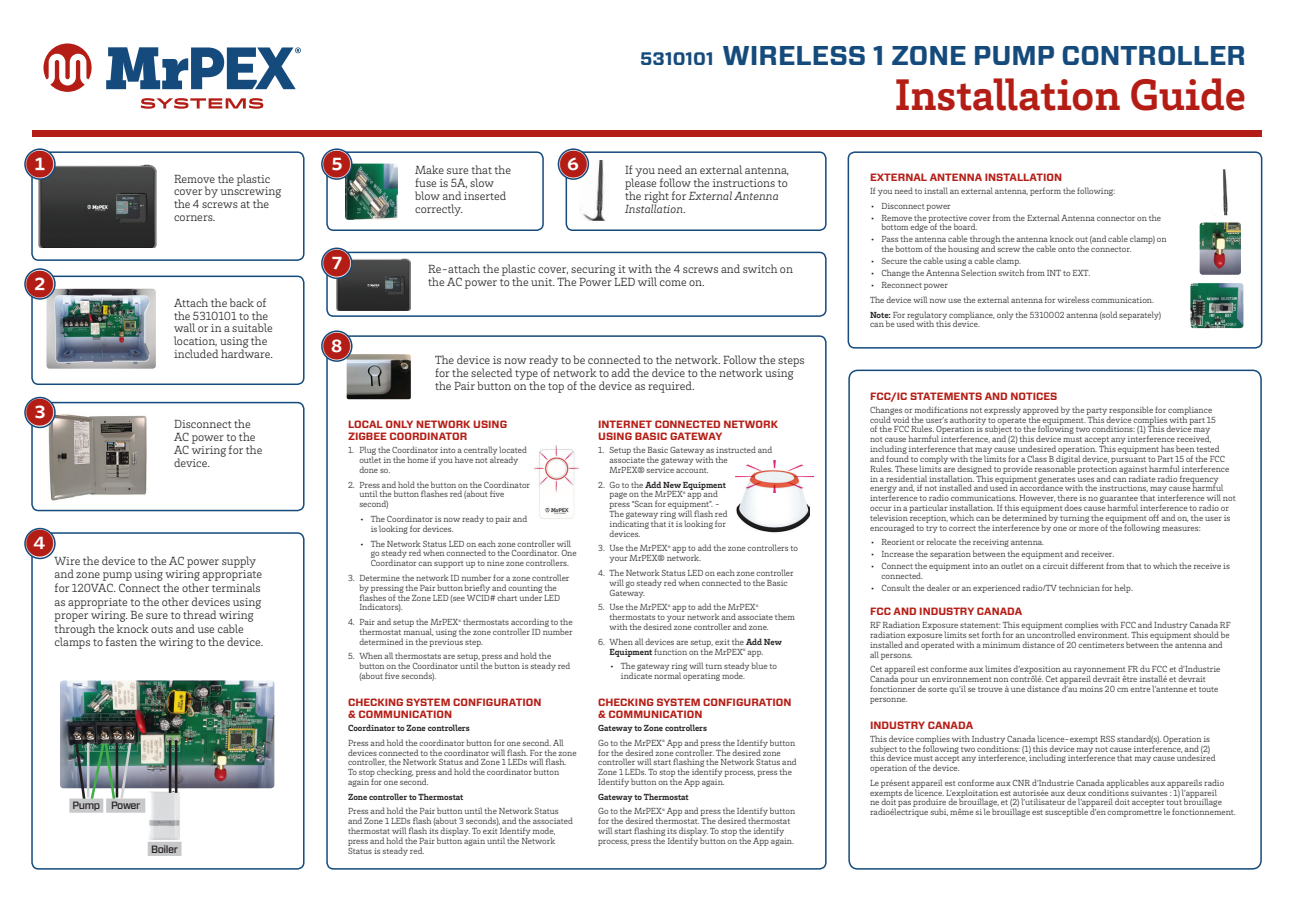  I want to click on under, so click(530, 596).
